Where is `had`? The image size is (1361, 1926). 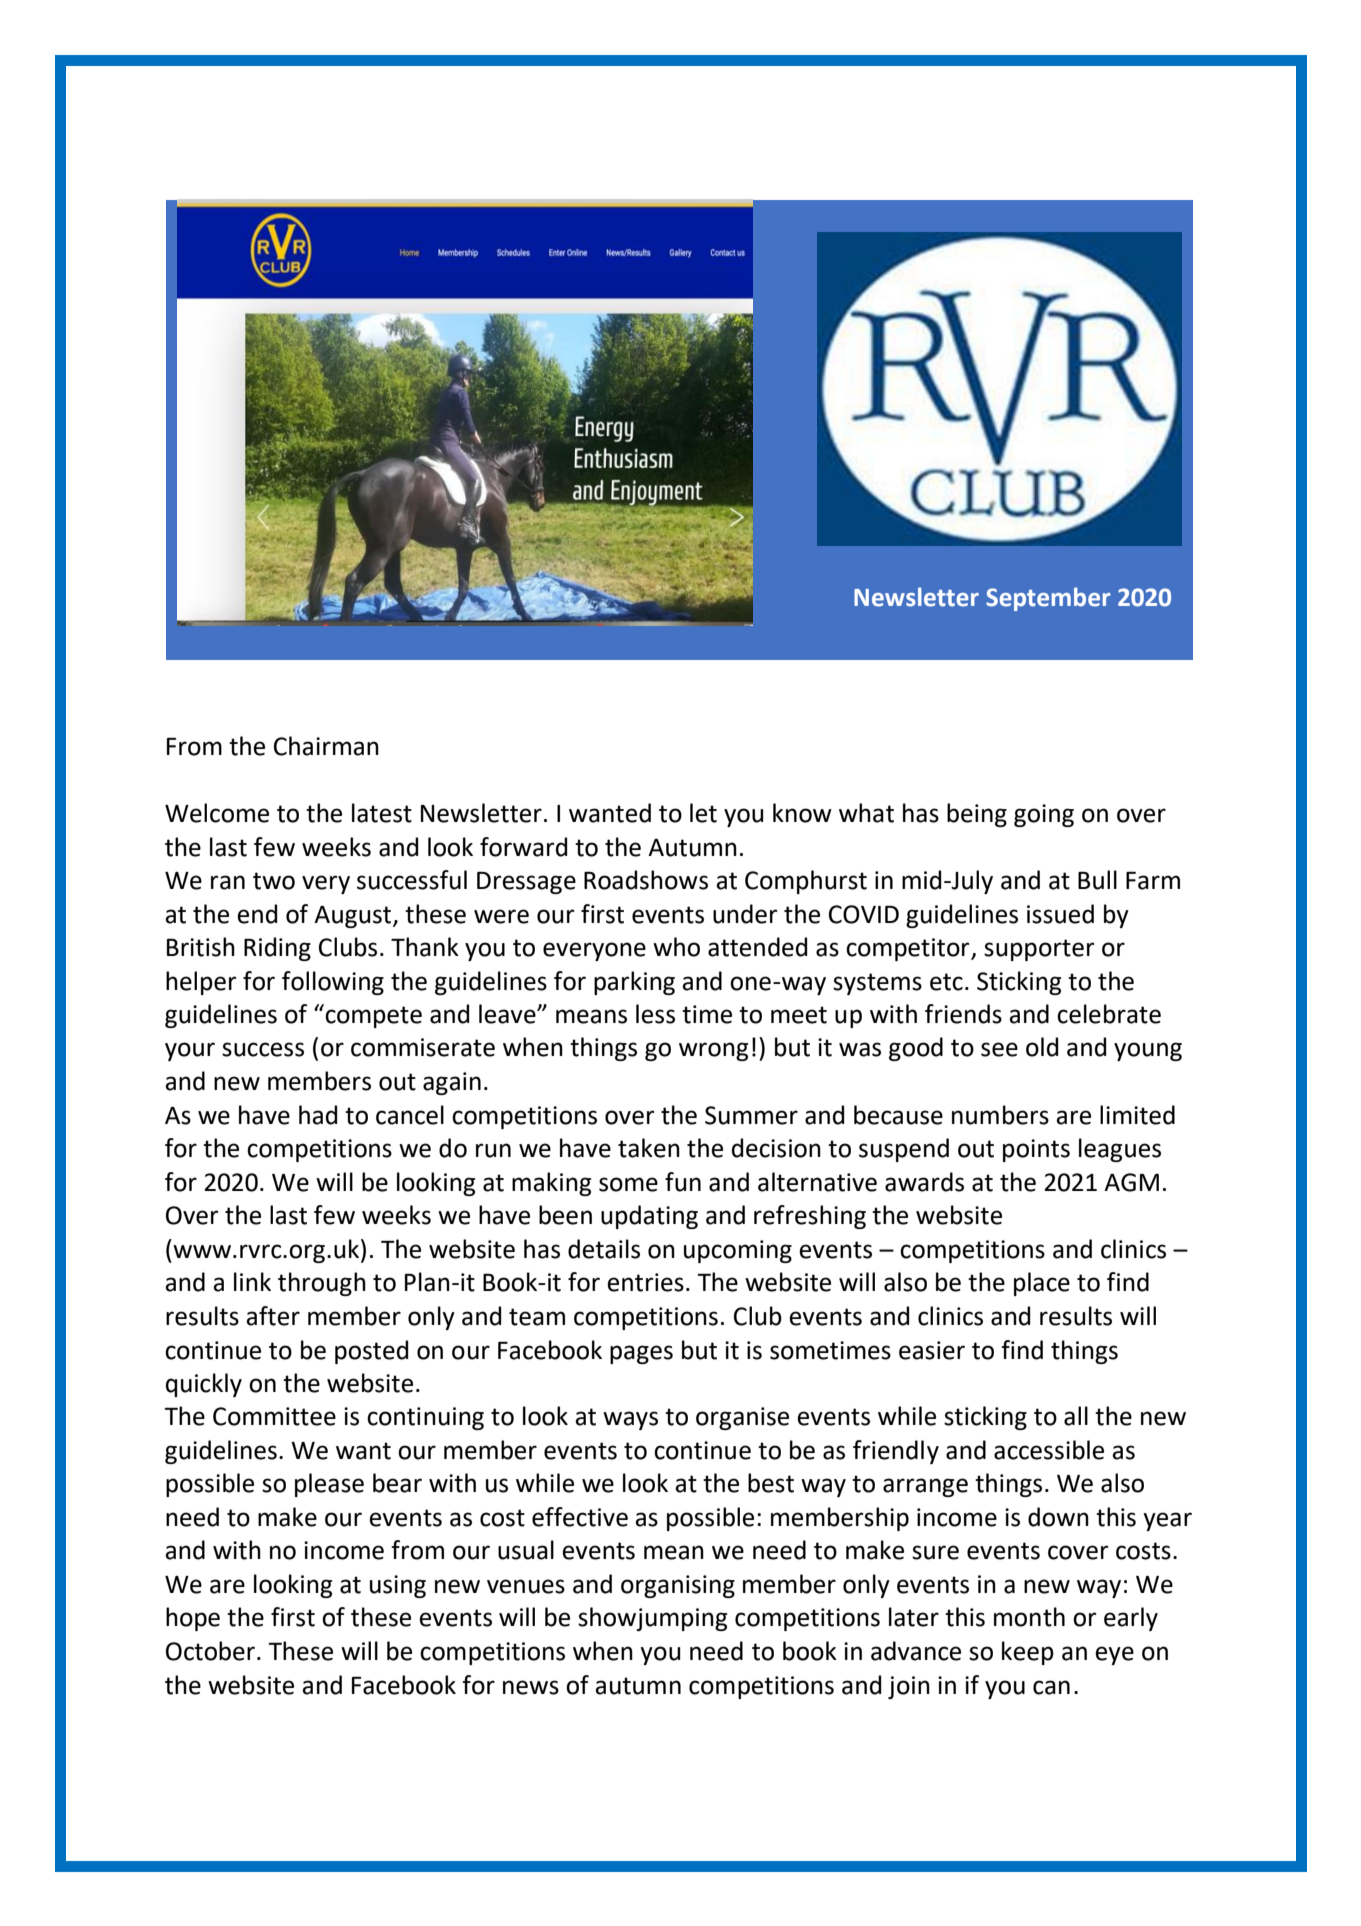 had is located at coordinates (318, 1115).
